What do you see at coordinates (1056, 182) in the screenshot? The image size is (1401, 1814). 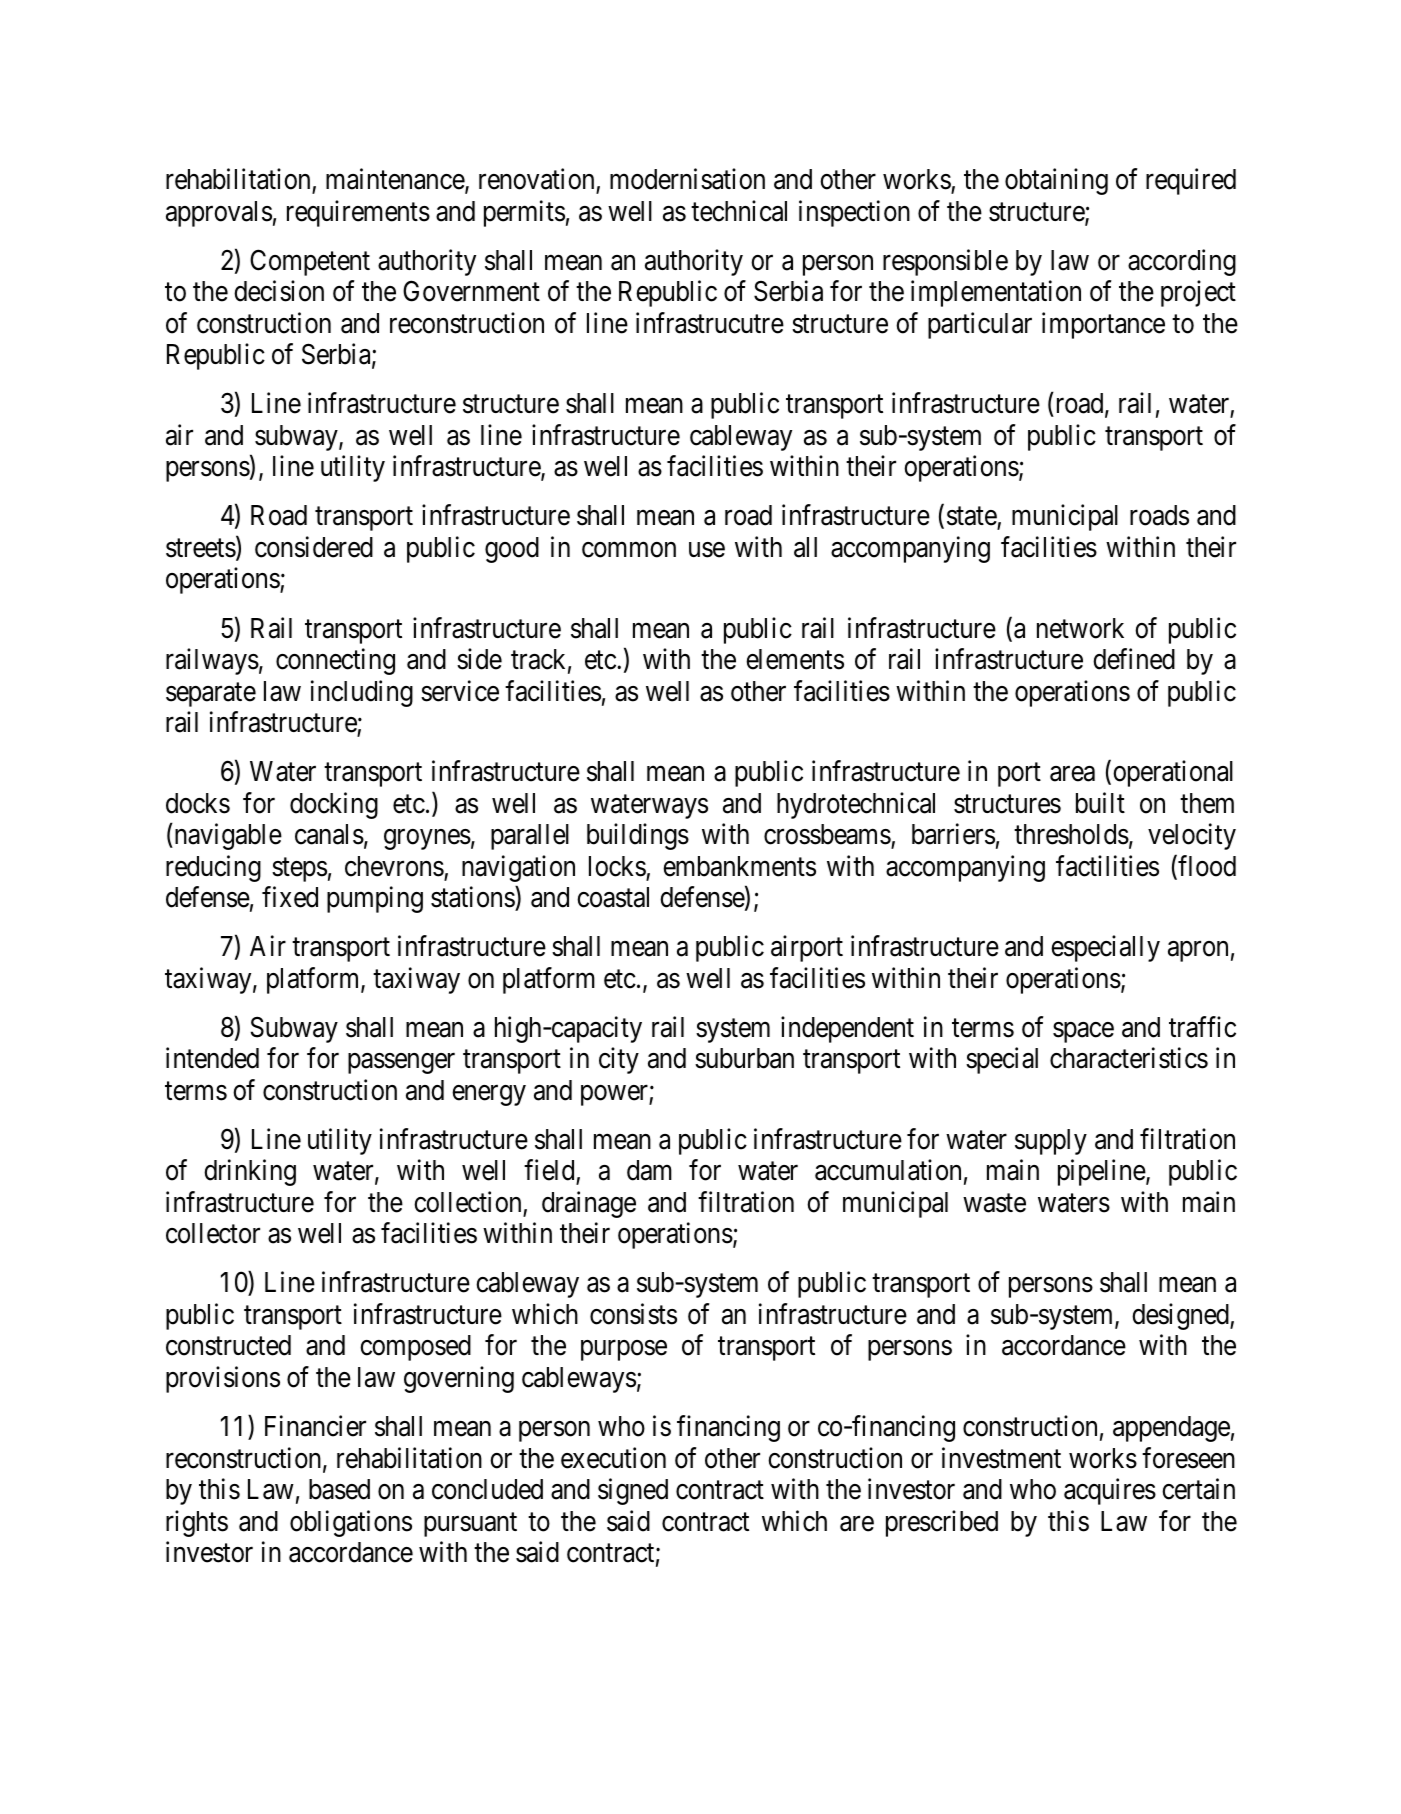 I see `obtaining` at bounding box center [1056, 182].
